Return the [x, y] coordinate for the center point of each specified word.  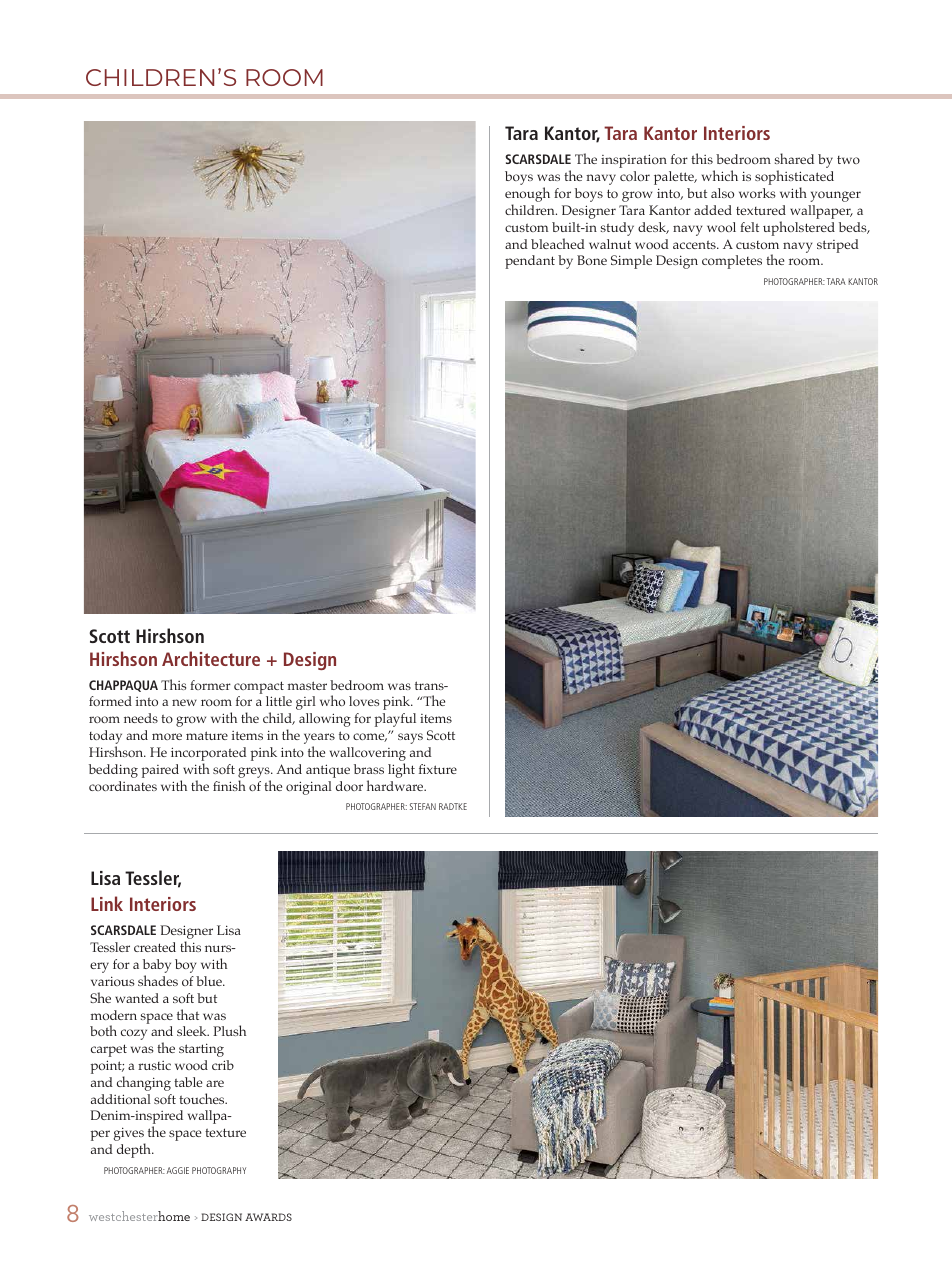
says [410, 738]
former [210, 685]
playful [395, 720]
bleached [558, 243]
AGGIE [178, 1170]
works [757, 193]
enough [527, 196]
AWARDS [268, 1217]
